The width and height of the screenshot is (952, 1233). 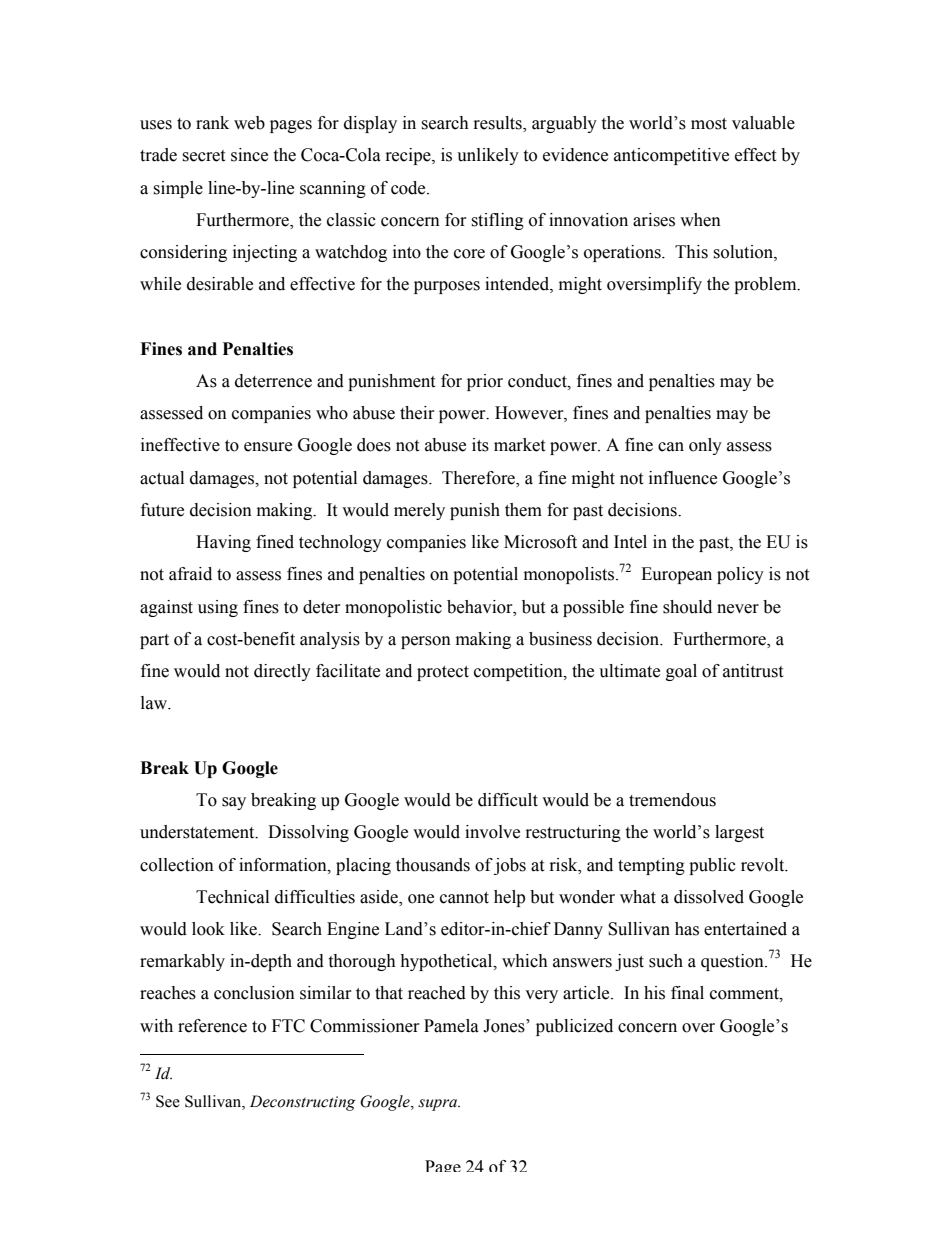 What do you see at coordinates (492, 832) in the screenshot?
I see `involve` at bounding box center [492, 832].
